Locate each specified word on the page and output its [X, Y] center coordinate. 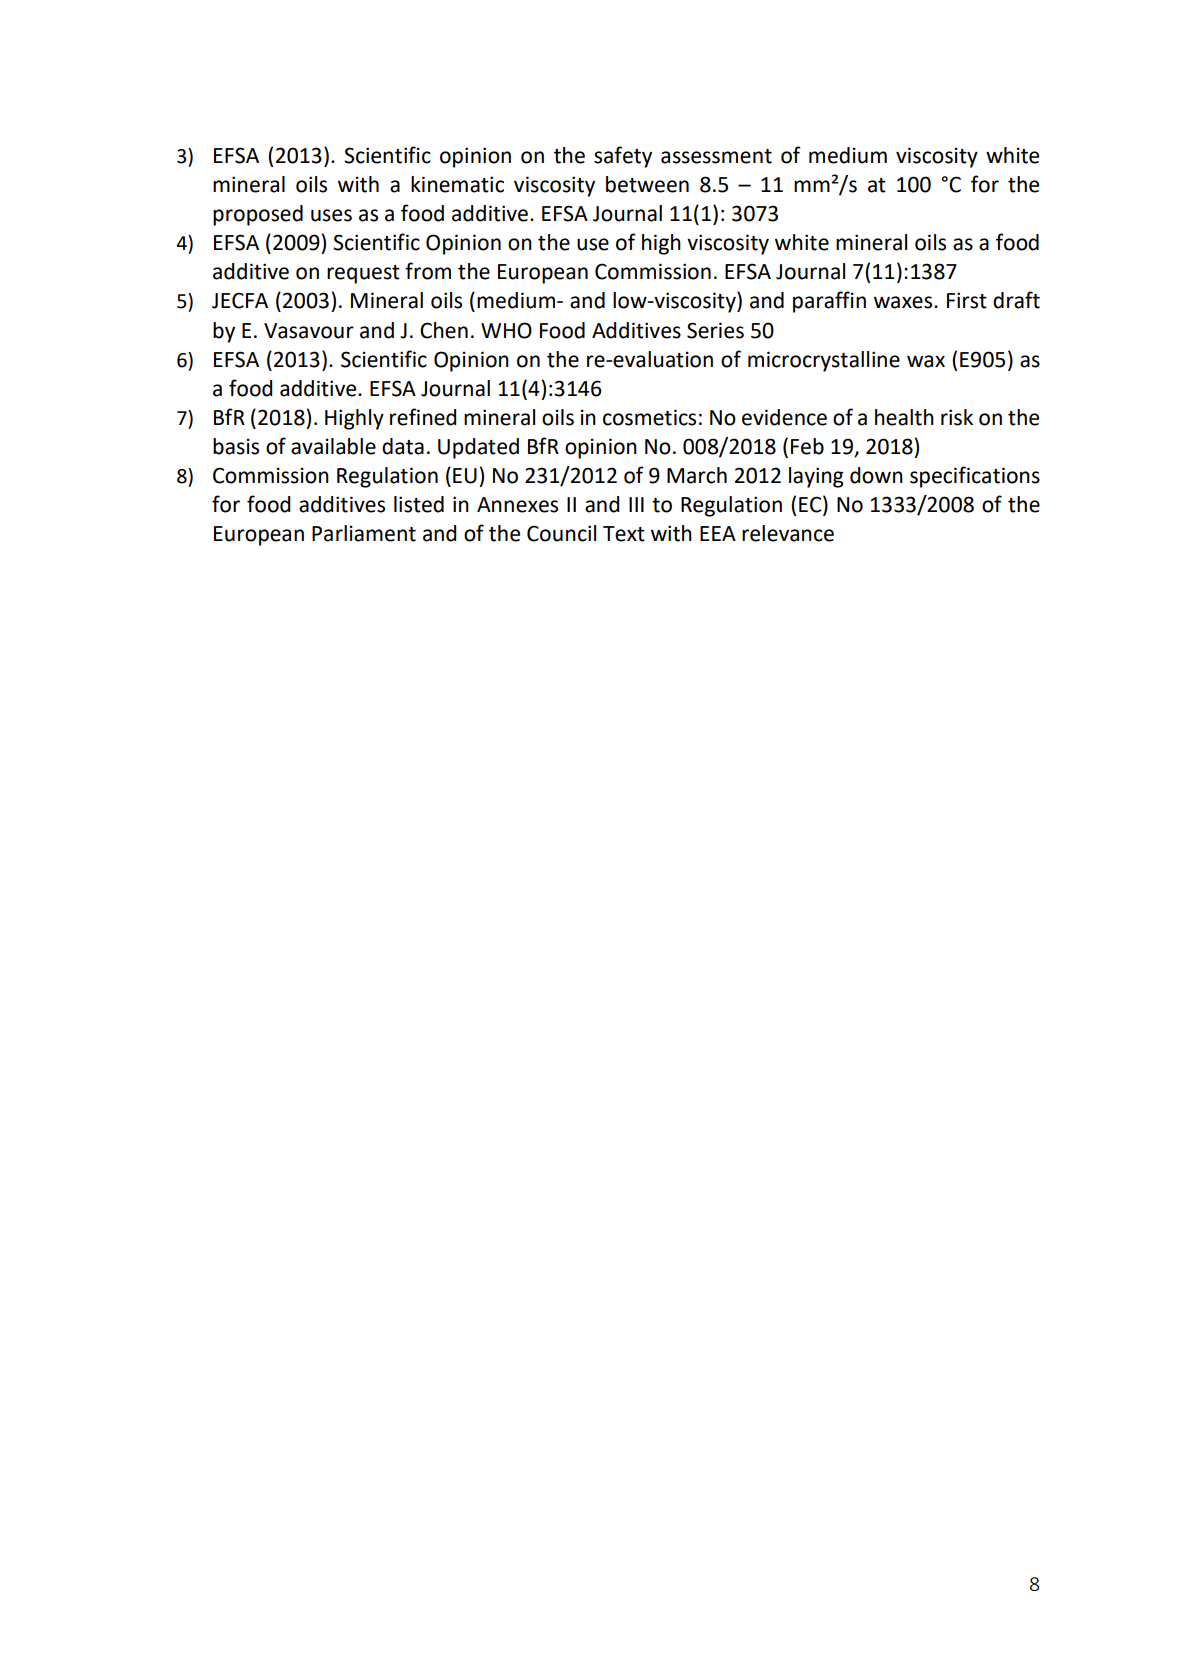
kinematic [457, 184]
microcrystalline [824, 361]
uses [331, 215]
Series [715, 330]
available [333, 446]
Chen [444, 330]
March [697, 475]
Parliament [364, 533]
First [967, 300]
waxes [904, 302]
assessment [716, 156]
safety [623, 157]
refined [423, 417]
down [876, 475]
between [647, 184]
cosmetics [649, 417]
